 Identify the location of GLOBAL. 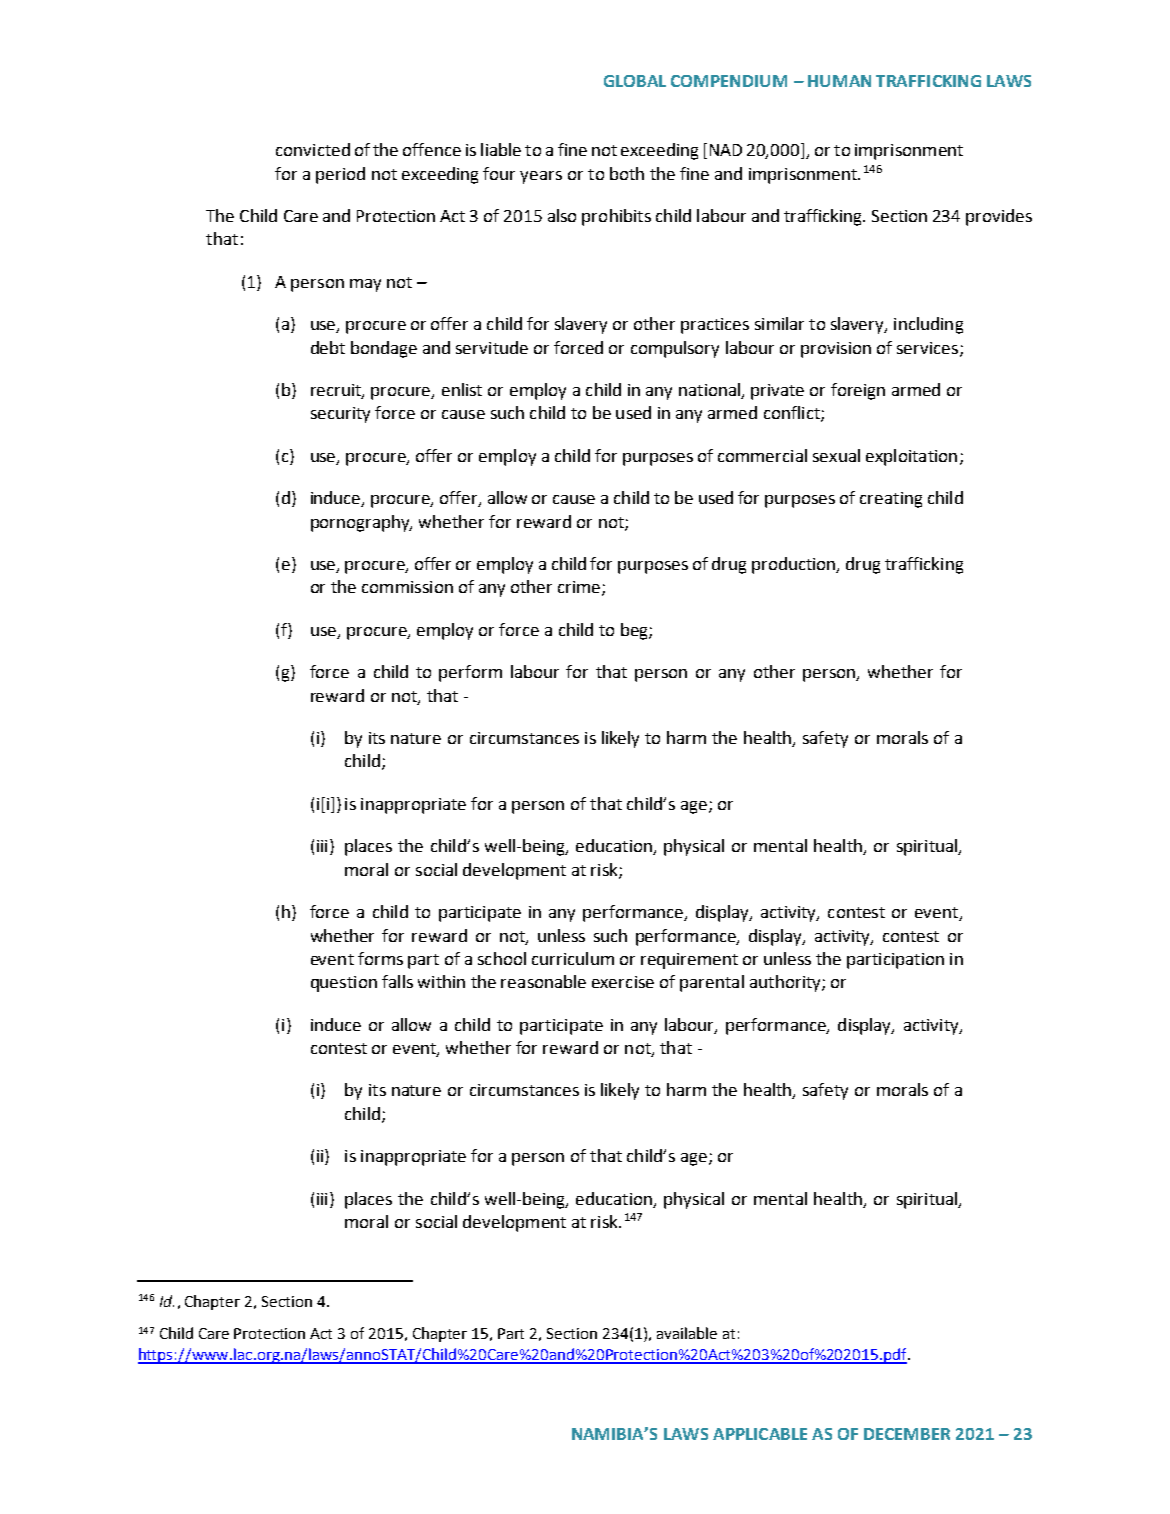
(635, 81).
